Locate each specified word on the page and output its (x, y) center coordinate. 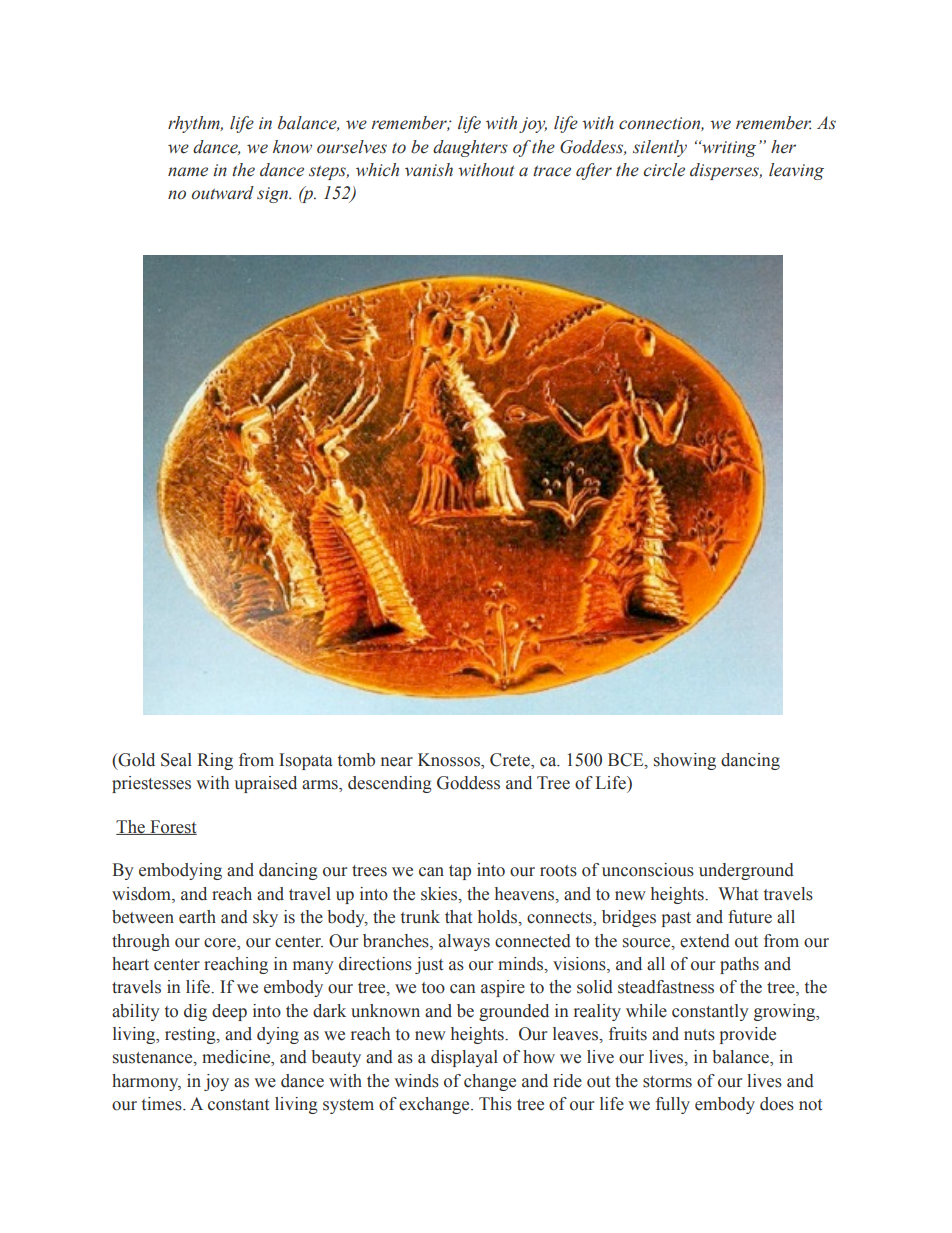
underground (746, 871)
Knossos (450, 761)
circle (664, 170)
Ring (215, 761)
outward (223, 193)
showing (685, 761)
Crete (511, 761)
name (188, 172)
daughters (470, 148)
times (163, 1104)
